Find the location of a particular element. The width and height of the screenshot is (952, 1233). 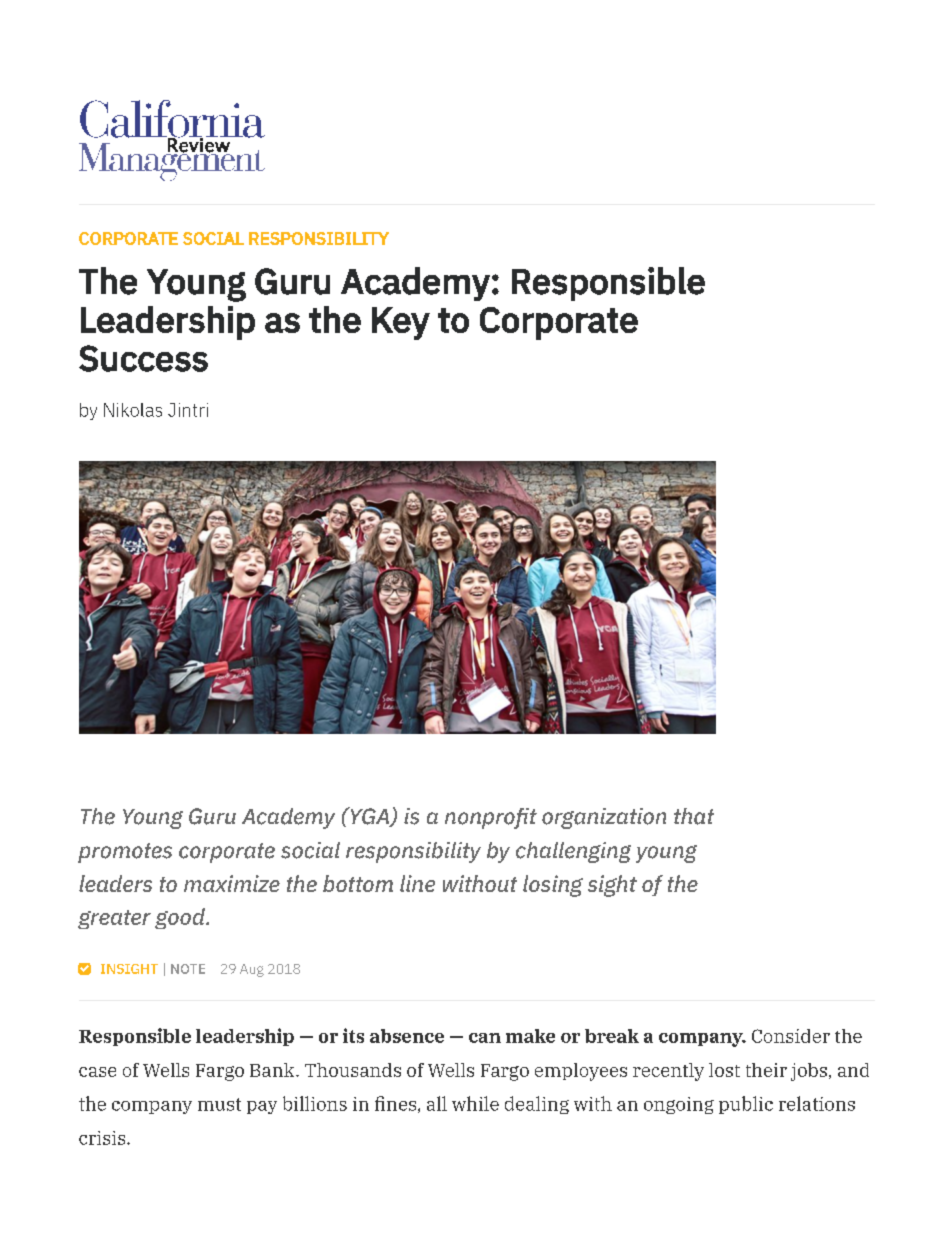

nonprofit is located at coordinates (491, 818).
